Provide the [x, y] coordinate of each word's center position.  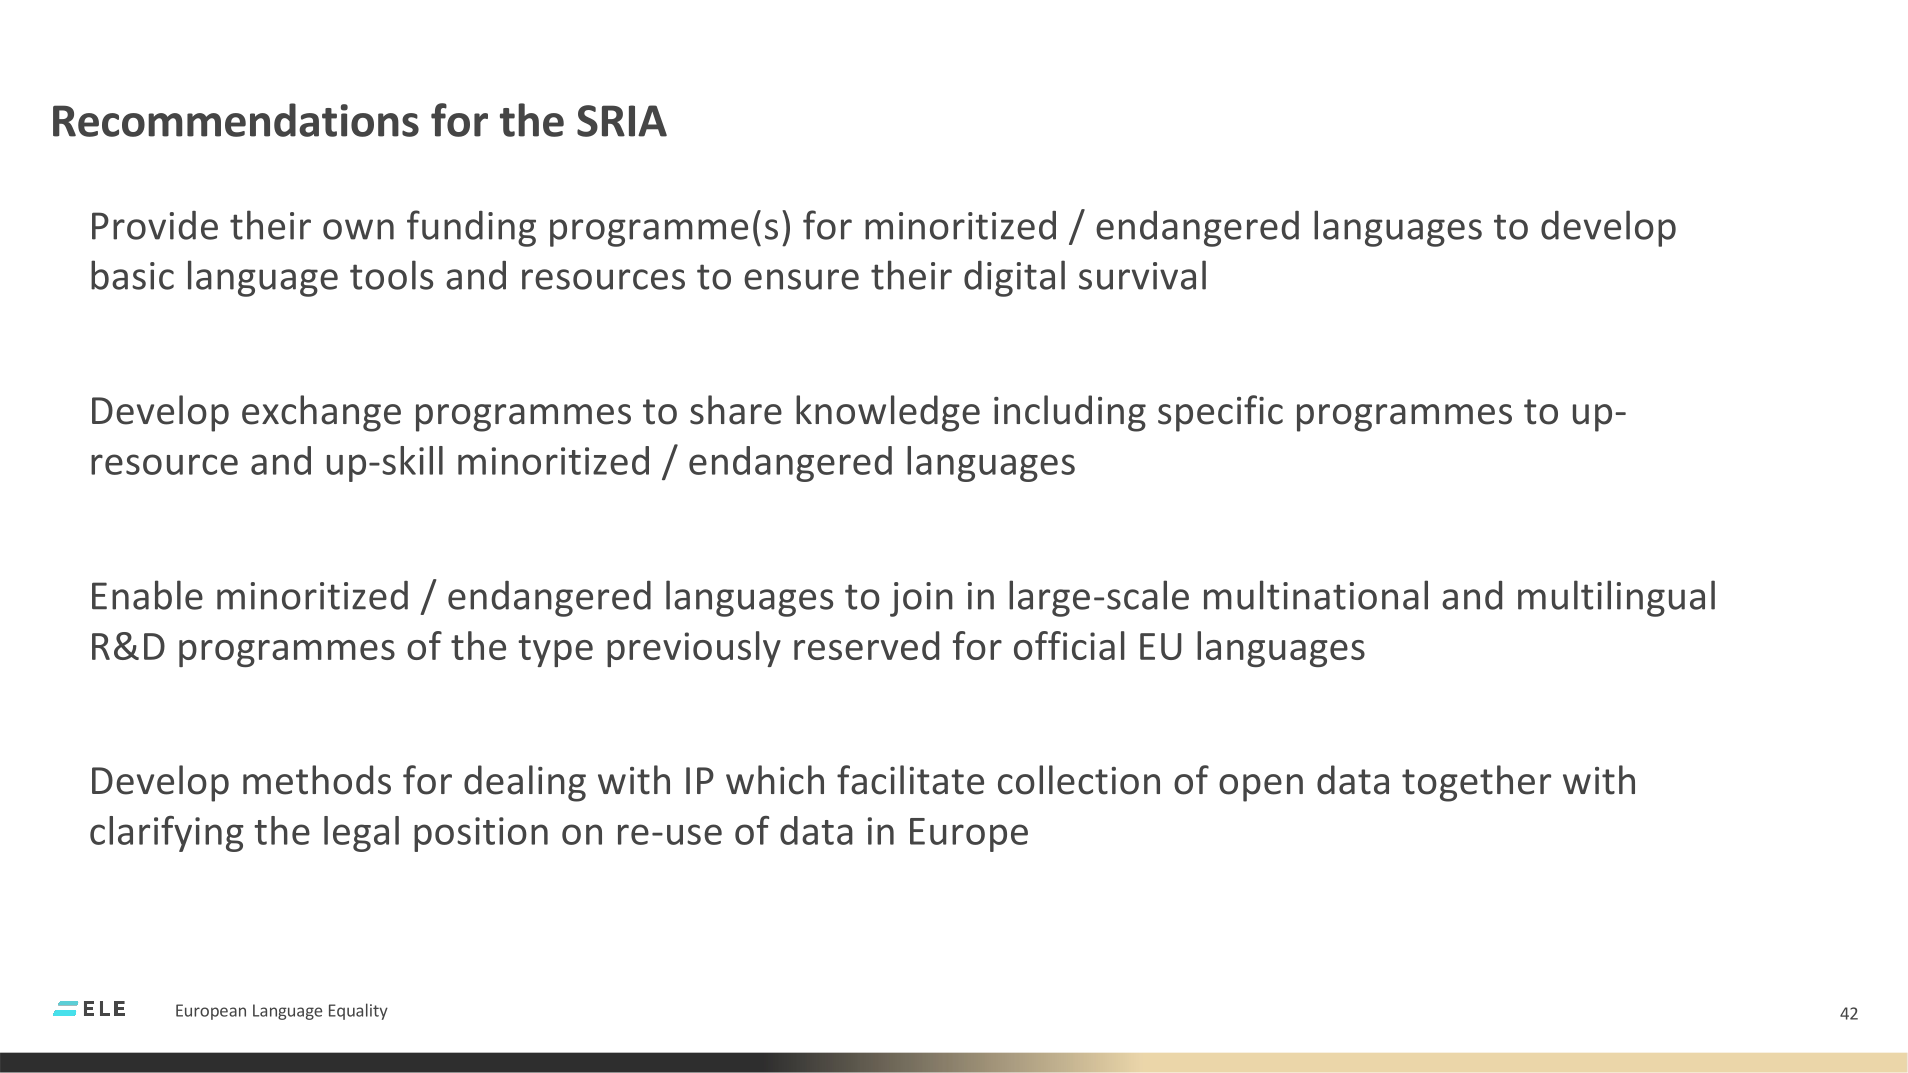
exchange [321, 413]
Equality [358, 1011]
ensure [801, 279]
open [1261, 788]
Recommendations [236, 120]
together [1476, 783]
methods [317, 780]
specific [1220, 413]
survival [1142, 275]
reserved [866, 645]
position [481, 834]
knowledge [888, 413]
